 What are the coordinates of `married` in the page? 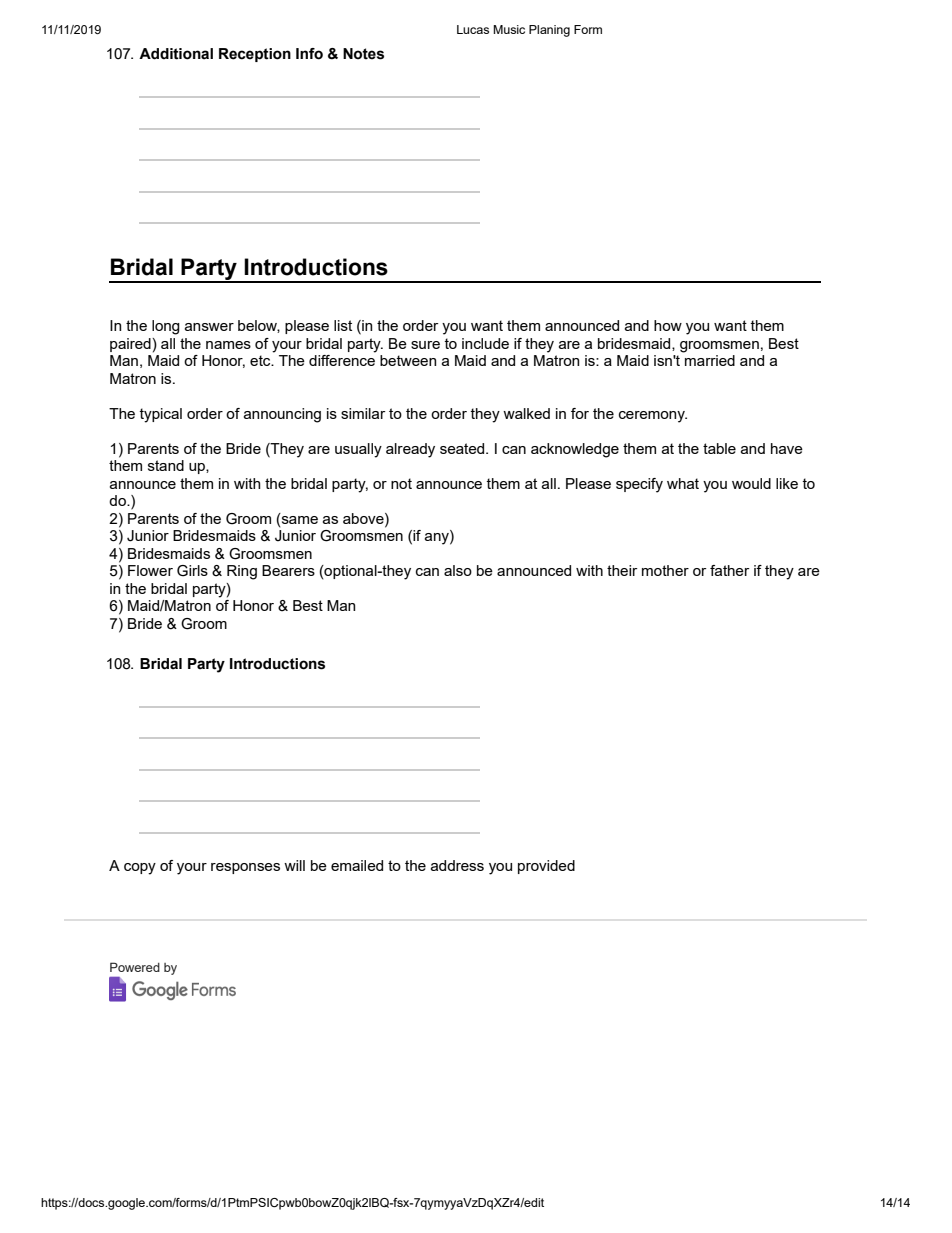 It's located at (710, 360).
